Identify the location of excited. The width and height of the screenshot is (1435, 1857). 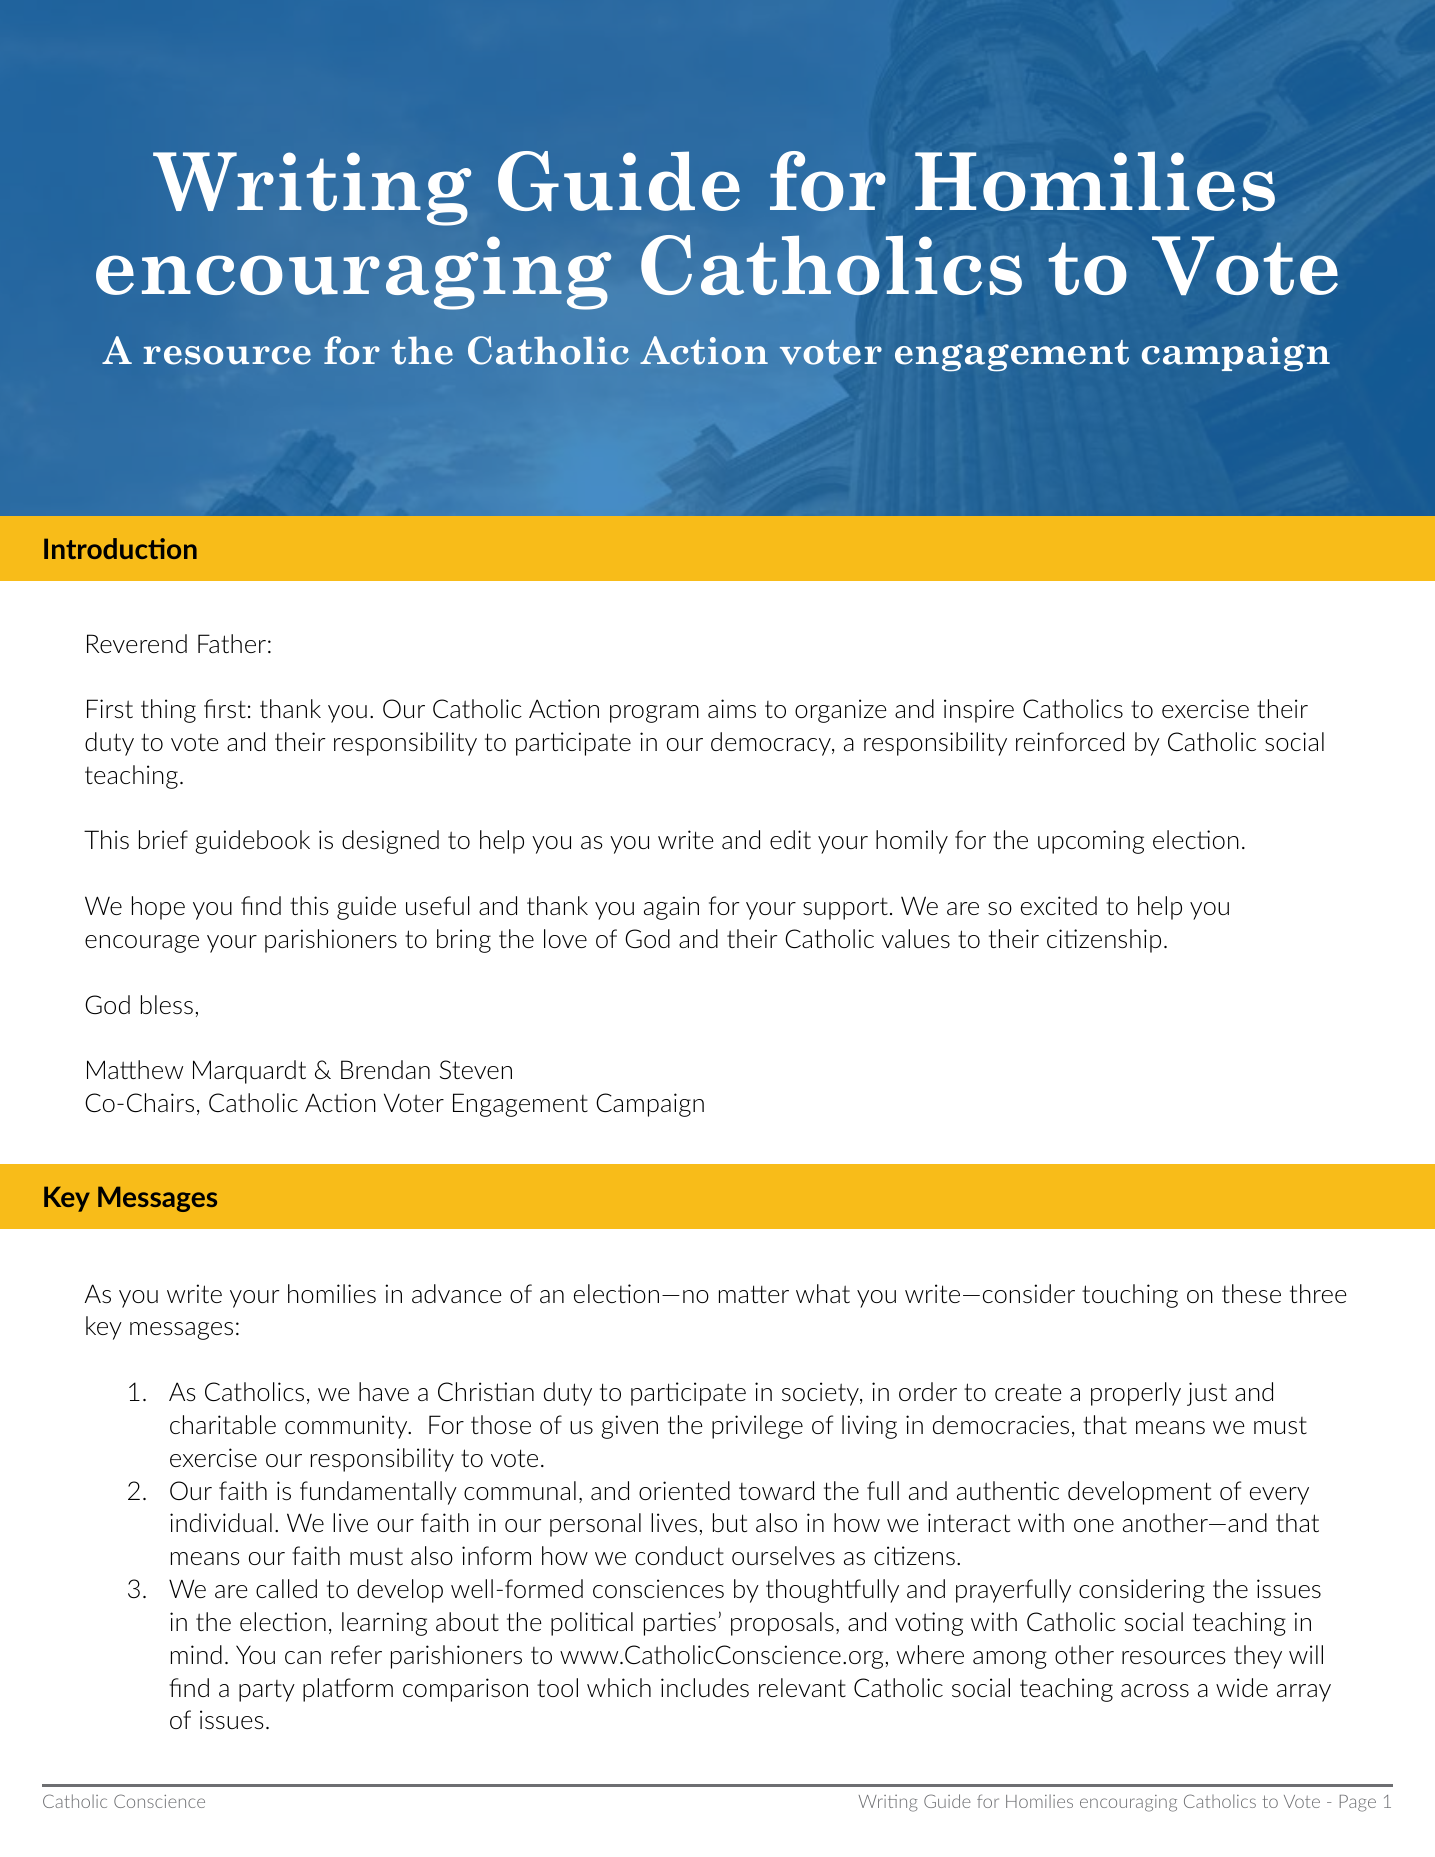
(1059, 905).
